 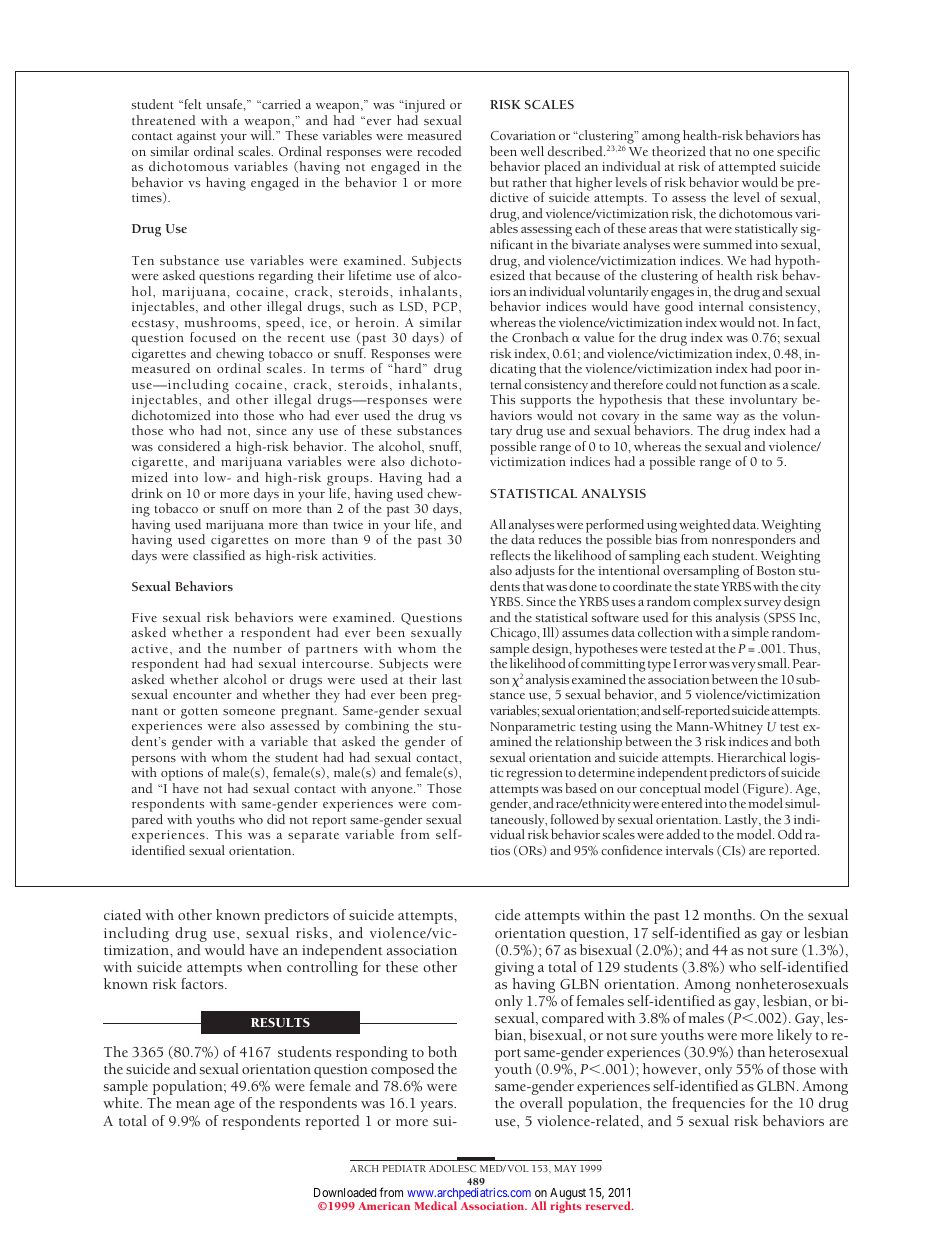 What do you see at coordinates (195, 139) in the image?
I see `against` at bounding box center [195, 139].
